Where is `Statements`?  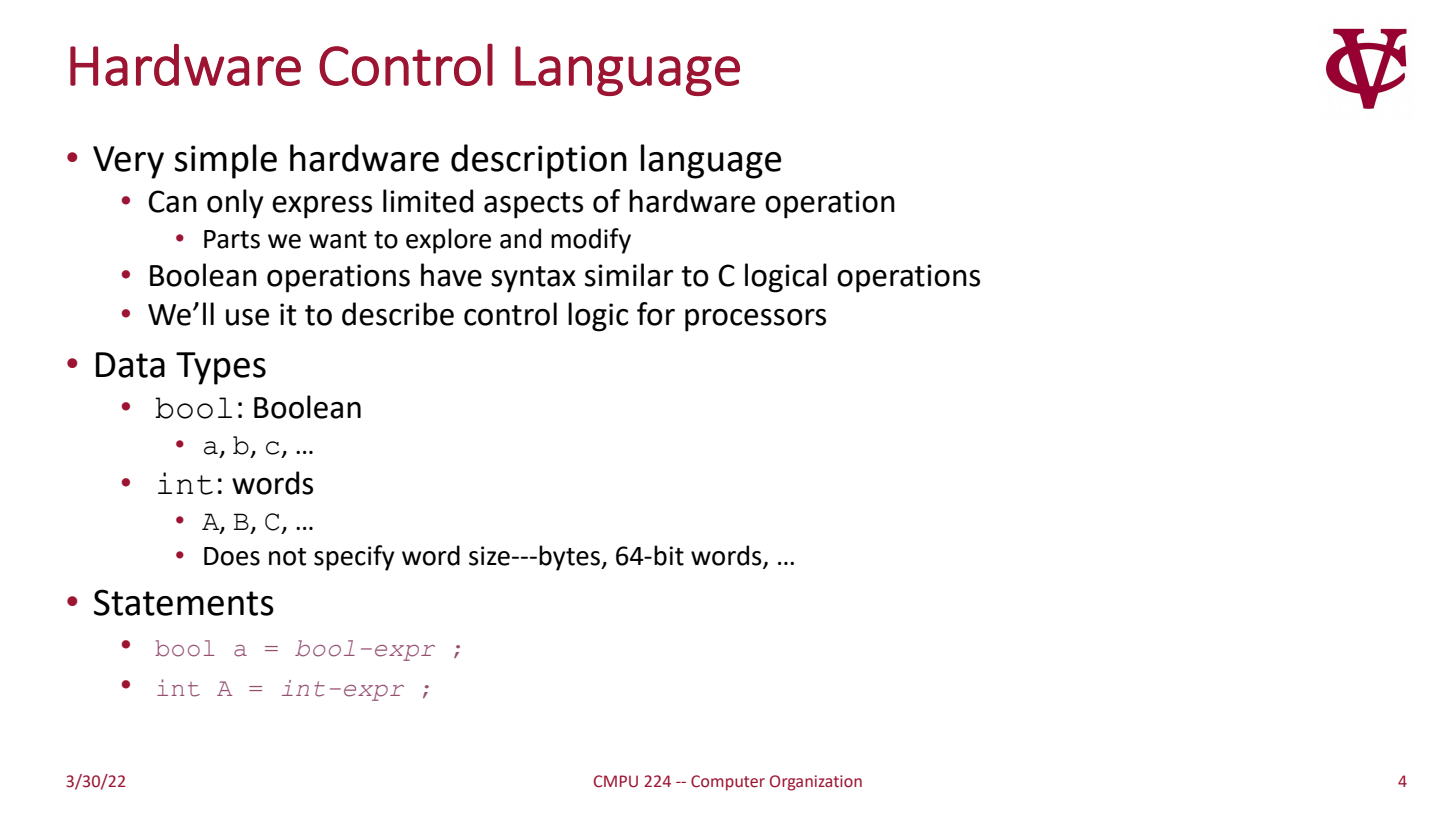 Statements is located at coordinates (184, 602).
